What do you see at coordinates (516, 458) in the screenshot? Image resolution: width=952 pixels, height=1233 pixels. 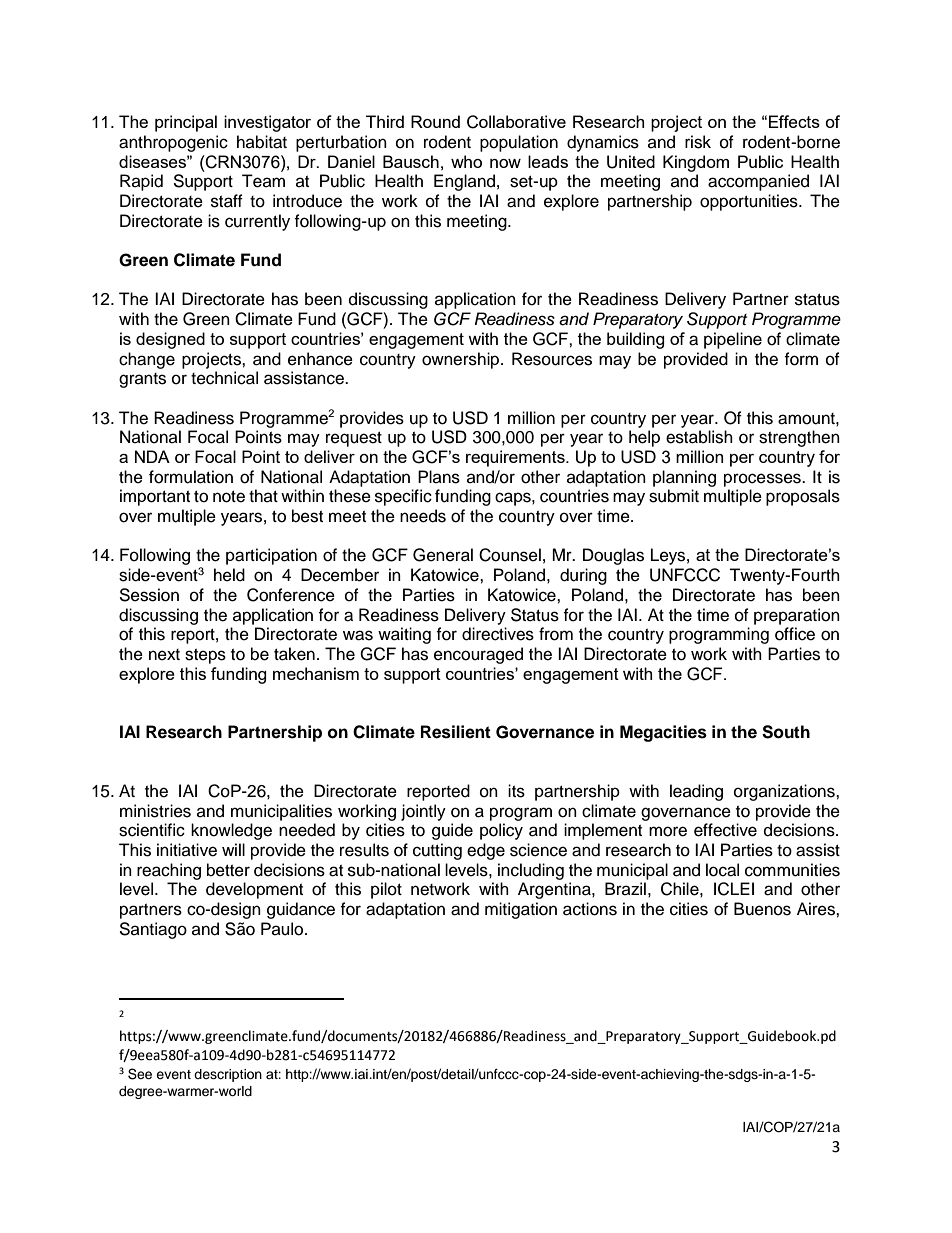 I see `requirements` at bounding box center [516, 458].
